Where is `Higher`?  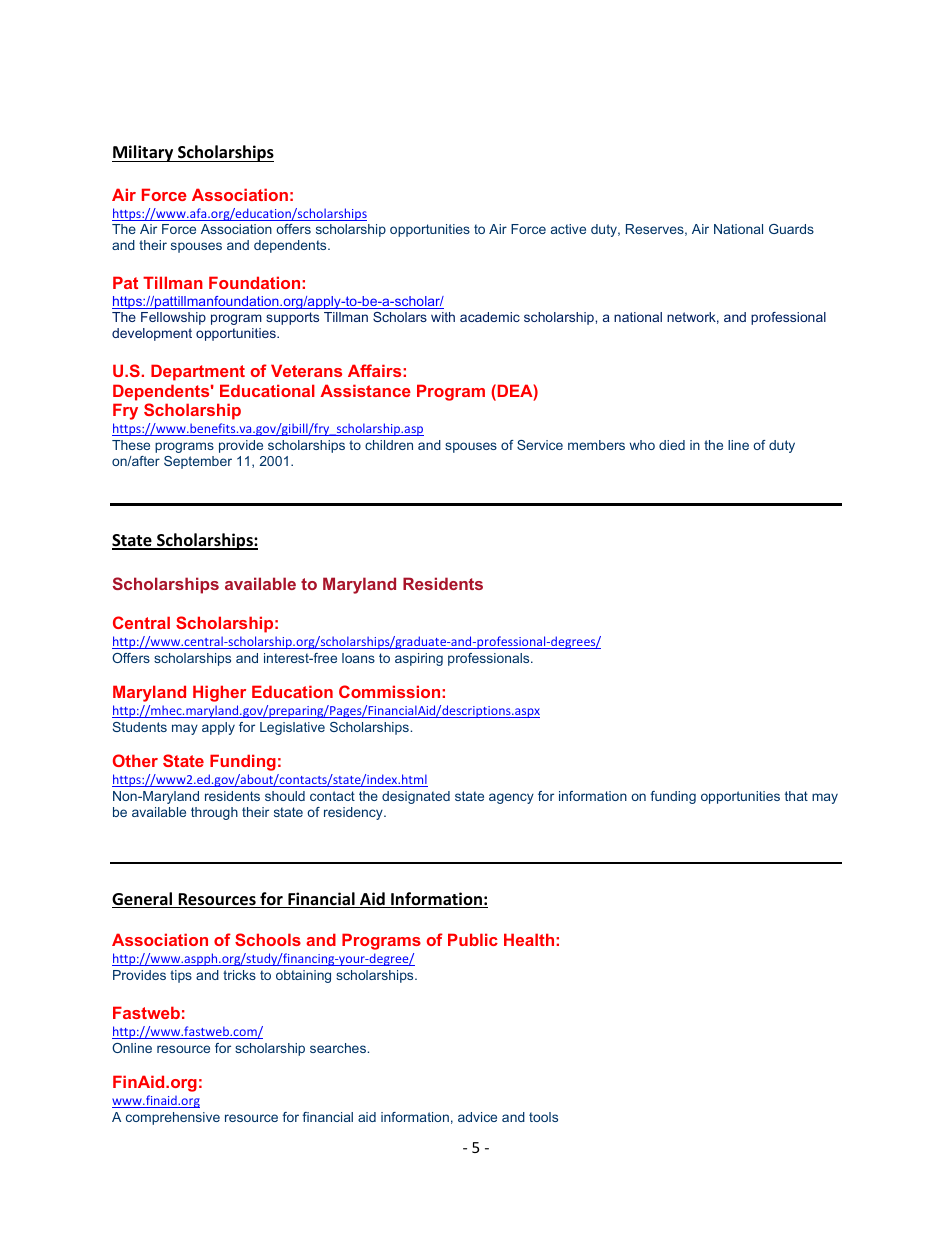 Higher is located at coordinates (219, 693).
